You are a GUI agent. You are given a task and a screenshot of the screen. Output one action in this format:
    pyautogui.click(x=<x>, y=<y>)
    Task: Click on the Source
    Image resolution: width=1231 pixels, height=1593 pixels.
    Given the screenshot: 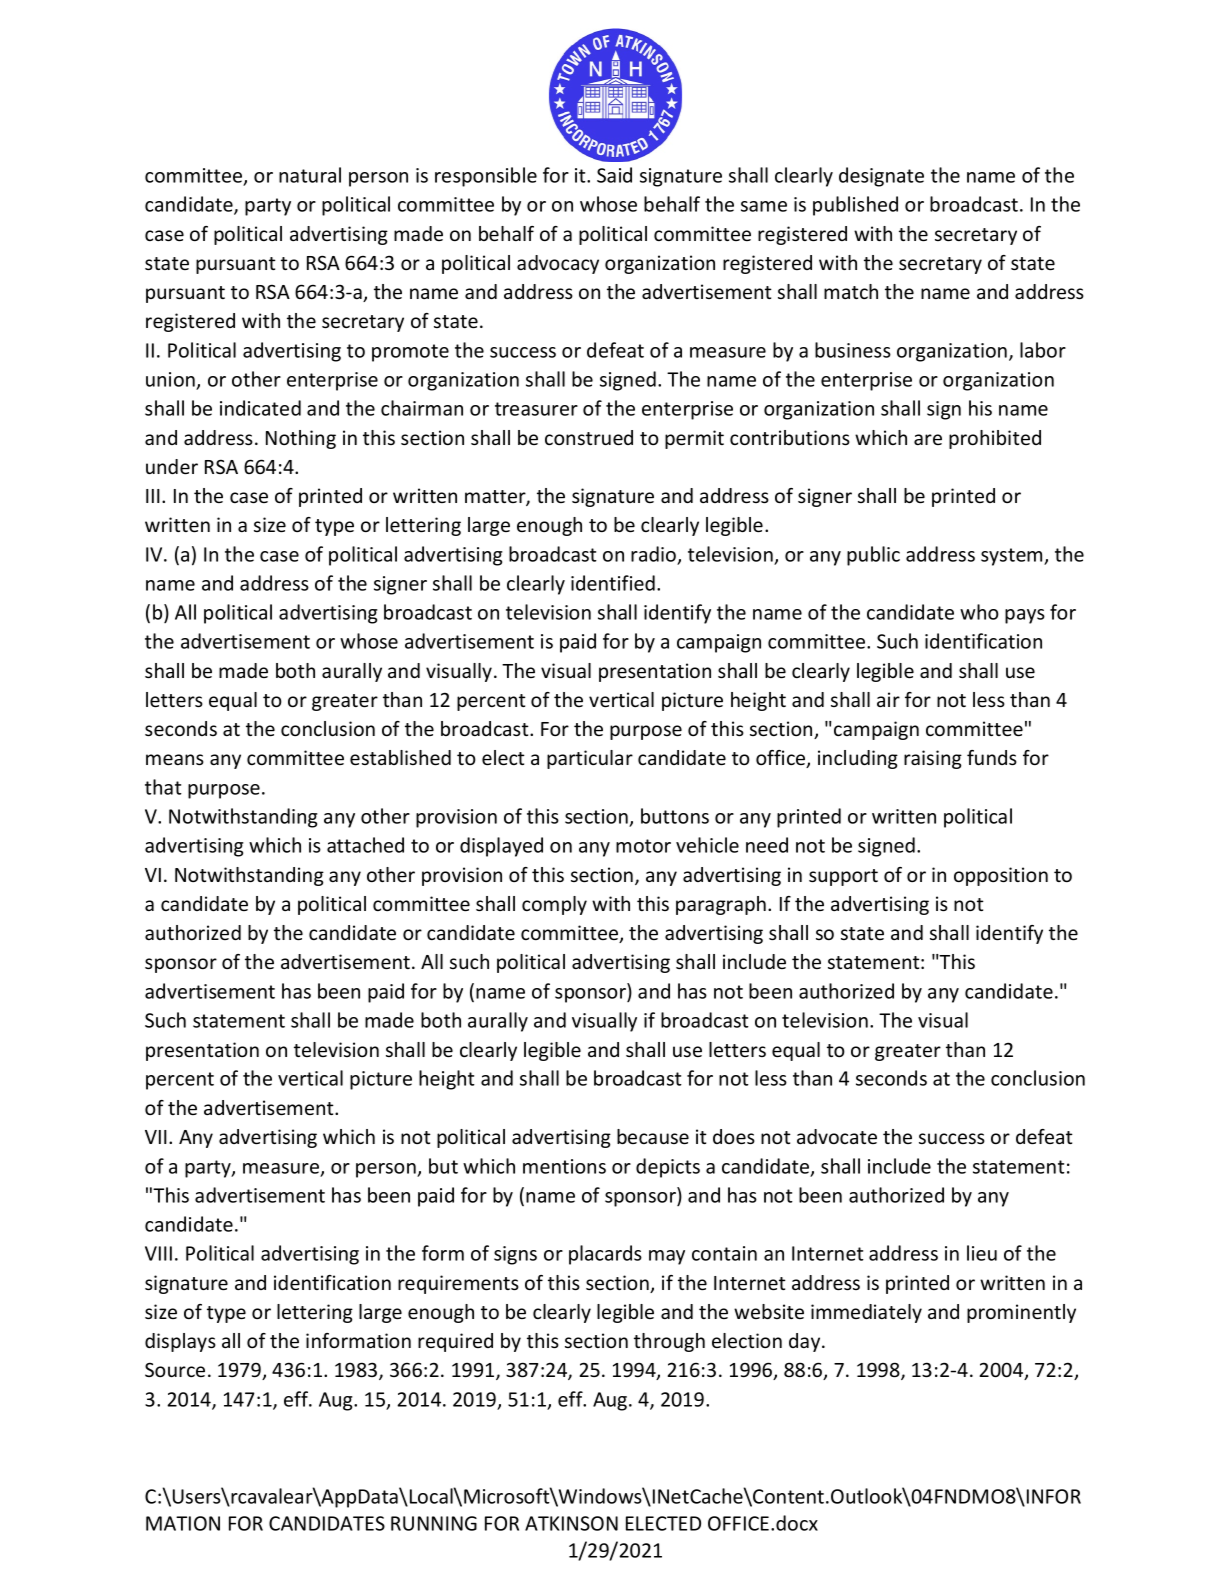 What is the action you would take?
    pyautogui.click(x=175, y=1369)
